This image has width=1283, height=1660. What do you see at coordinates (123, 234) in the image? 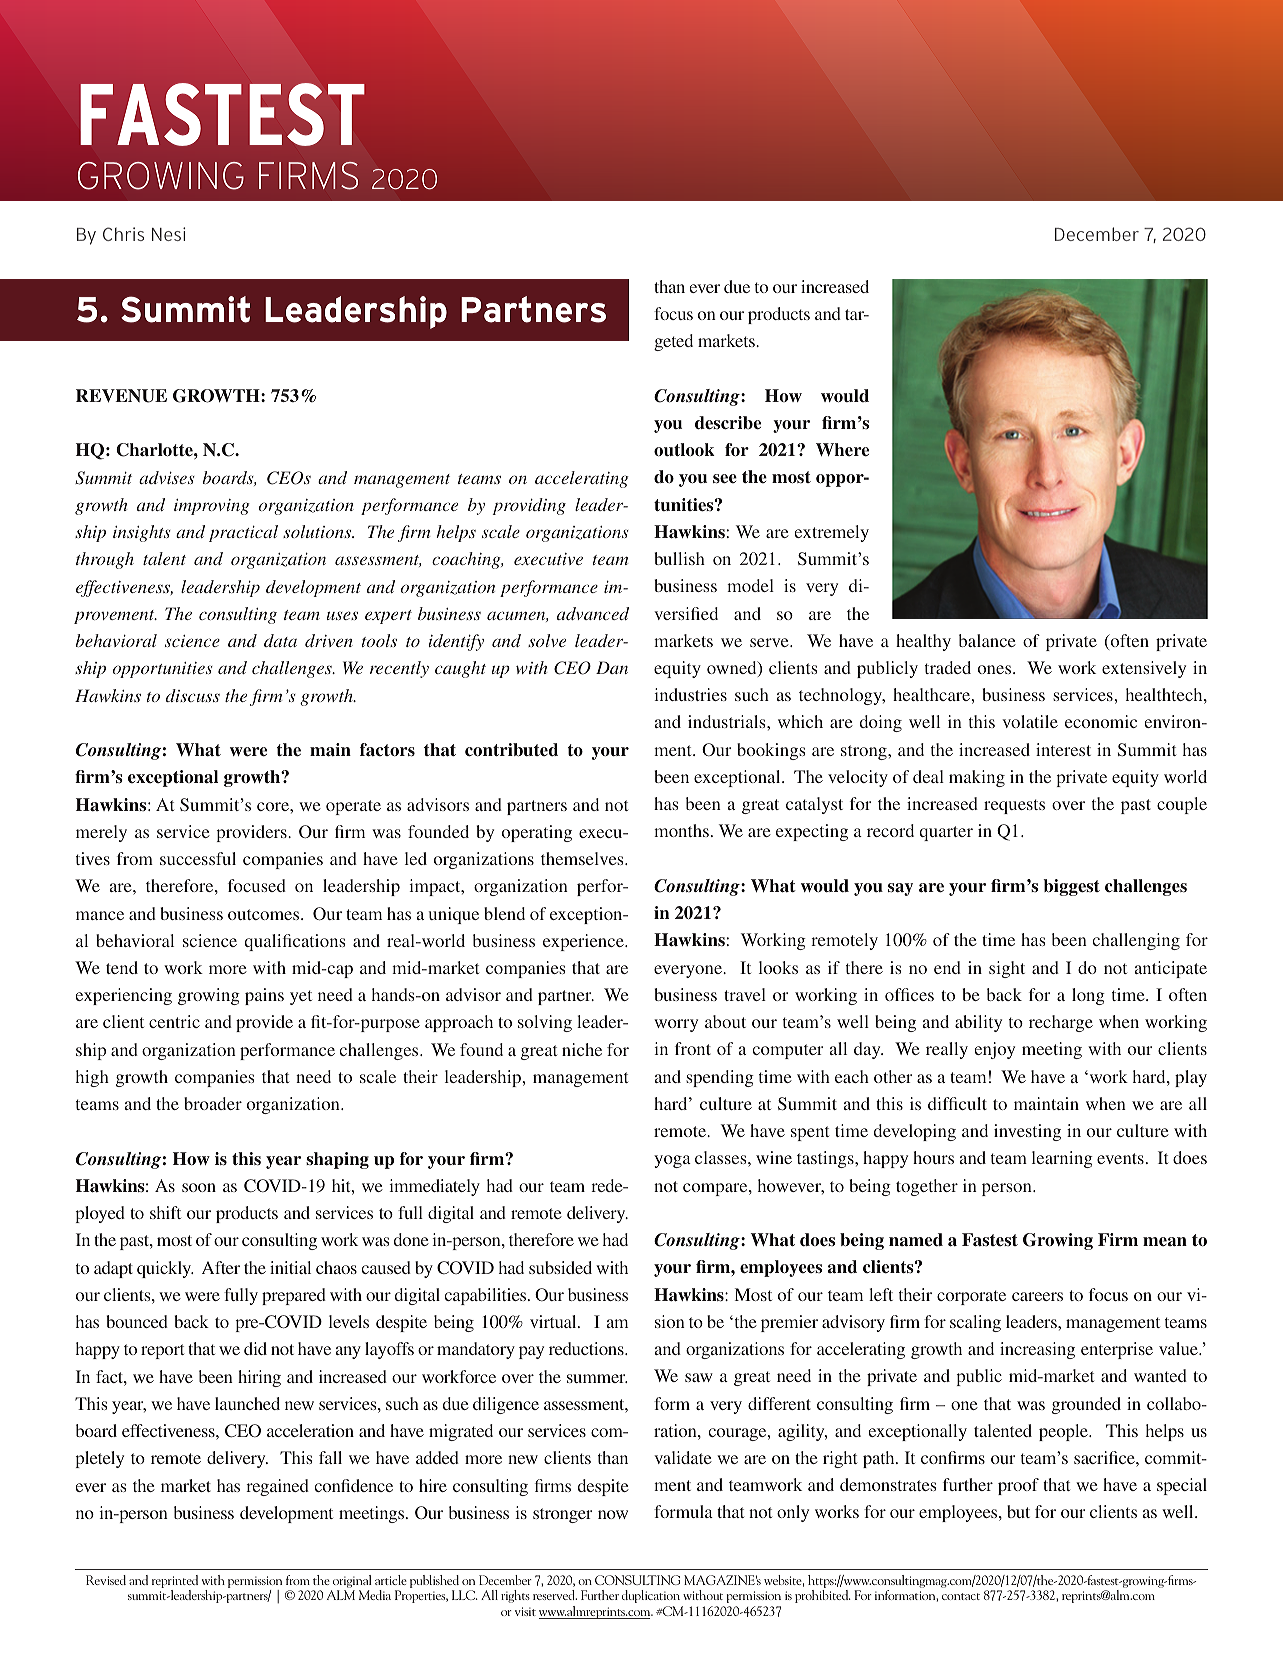
I see `Chris` at bounding box center [123, 234].
